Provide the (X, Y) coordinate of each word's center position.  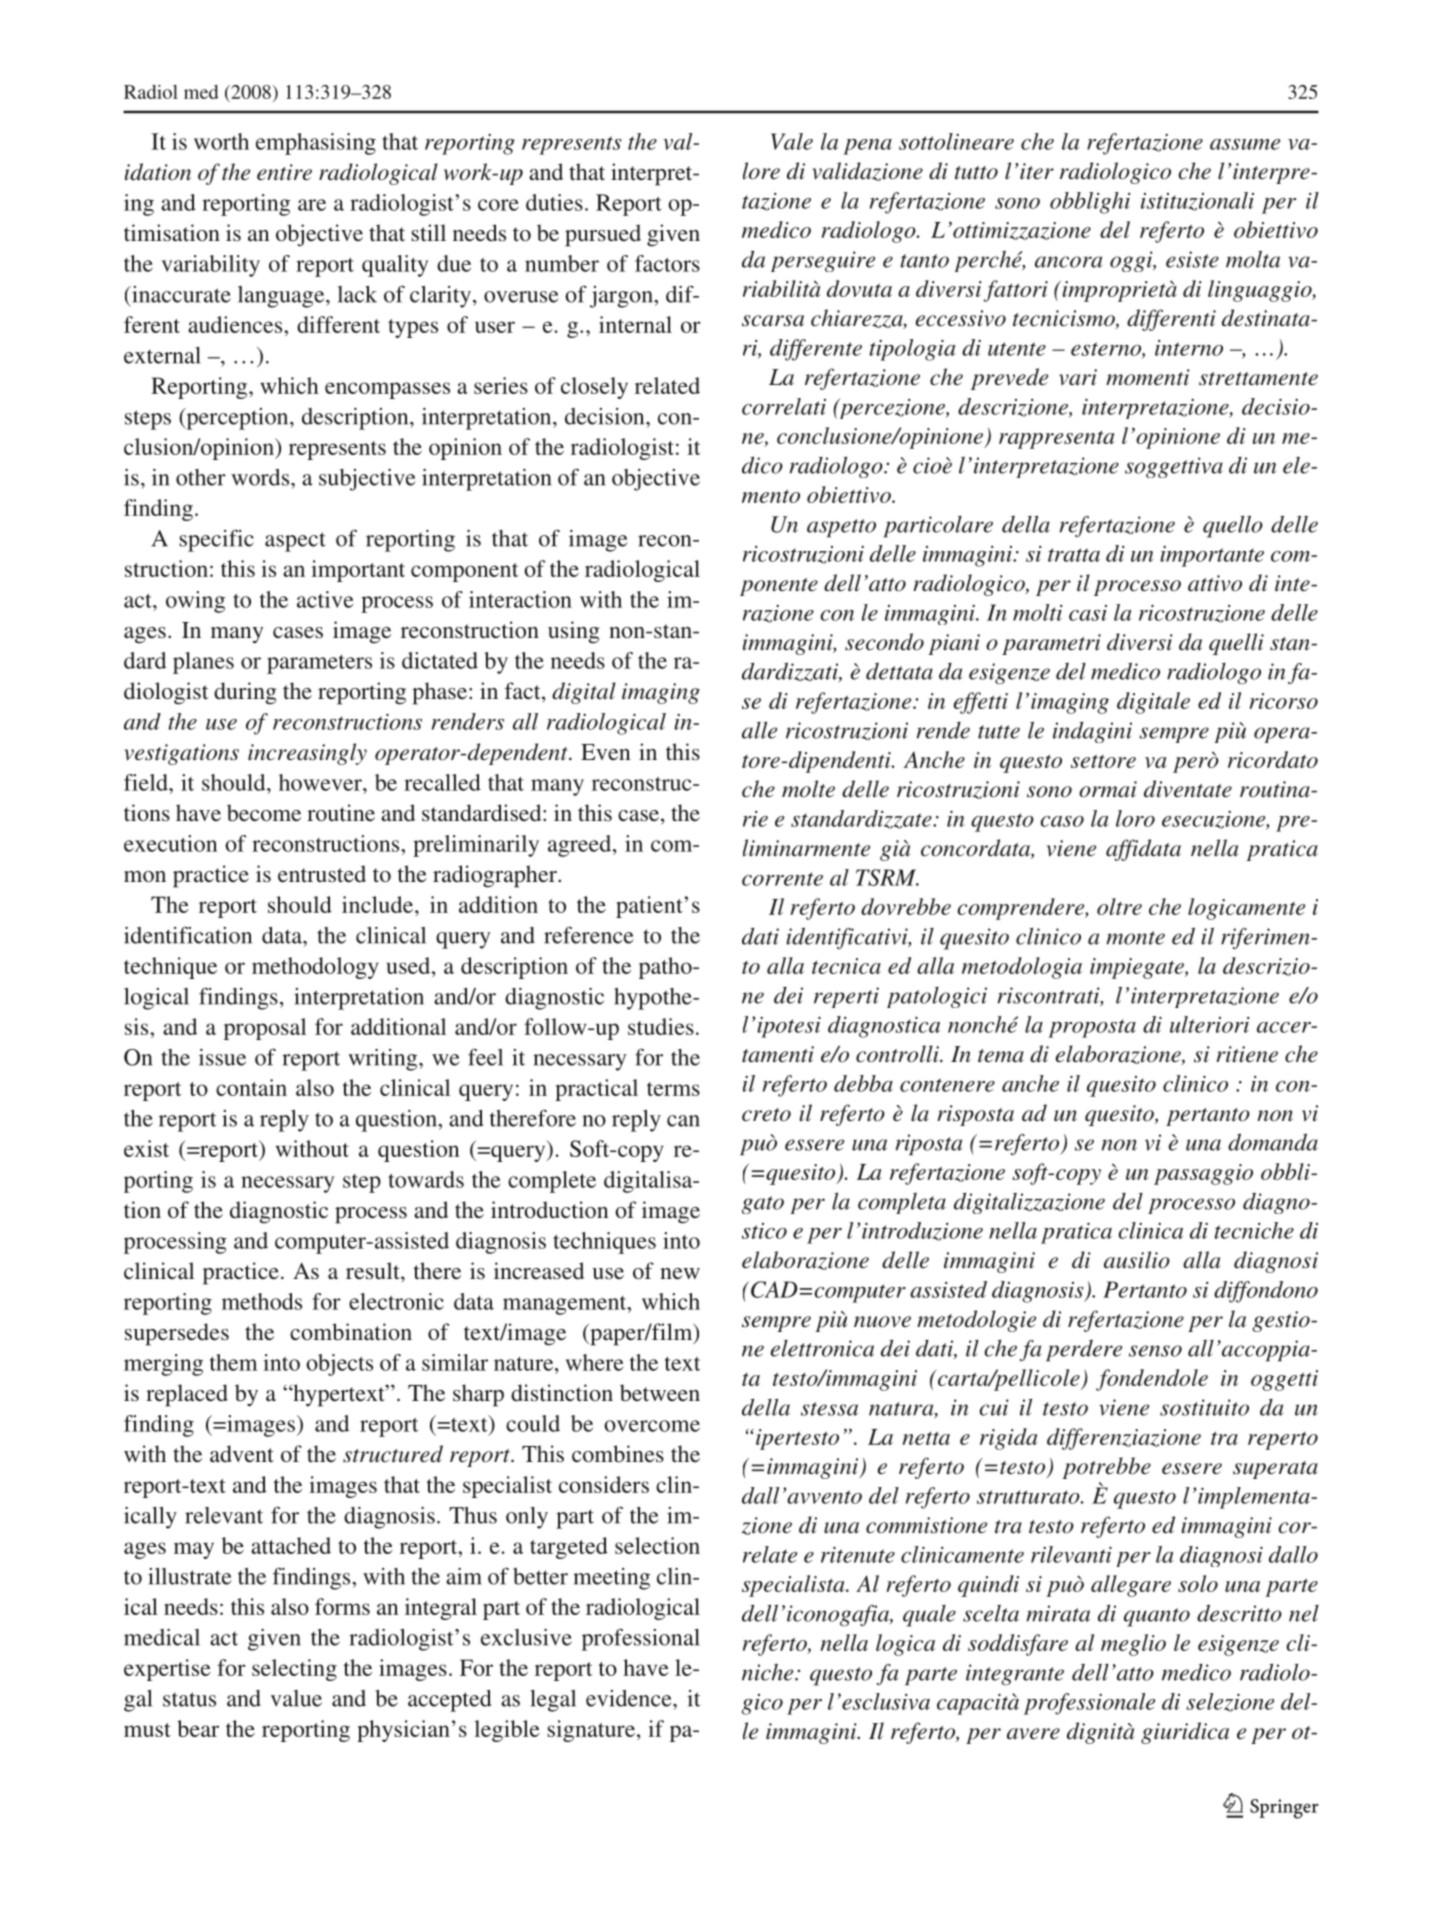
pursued (603, 235)
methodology (315, 968)
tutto (976, 173)
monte (1135, 938)
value (296, 1698)
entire (284, 172)
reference (589, 935)
